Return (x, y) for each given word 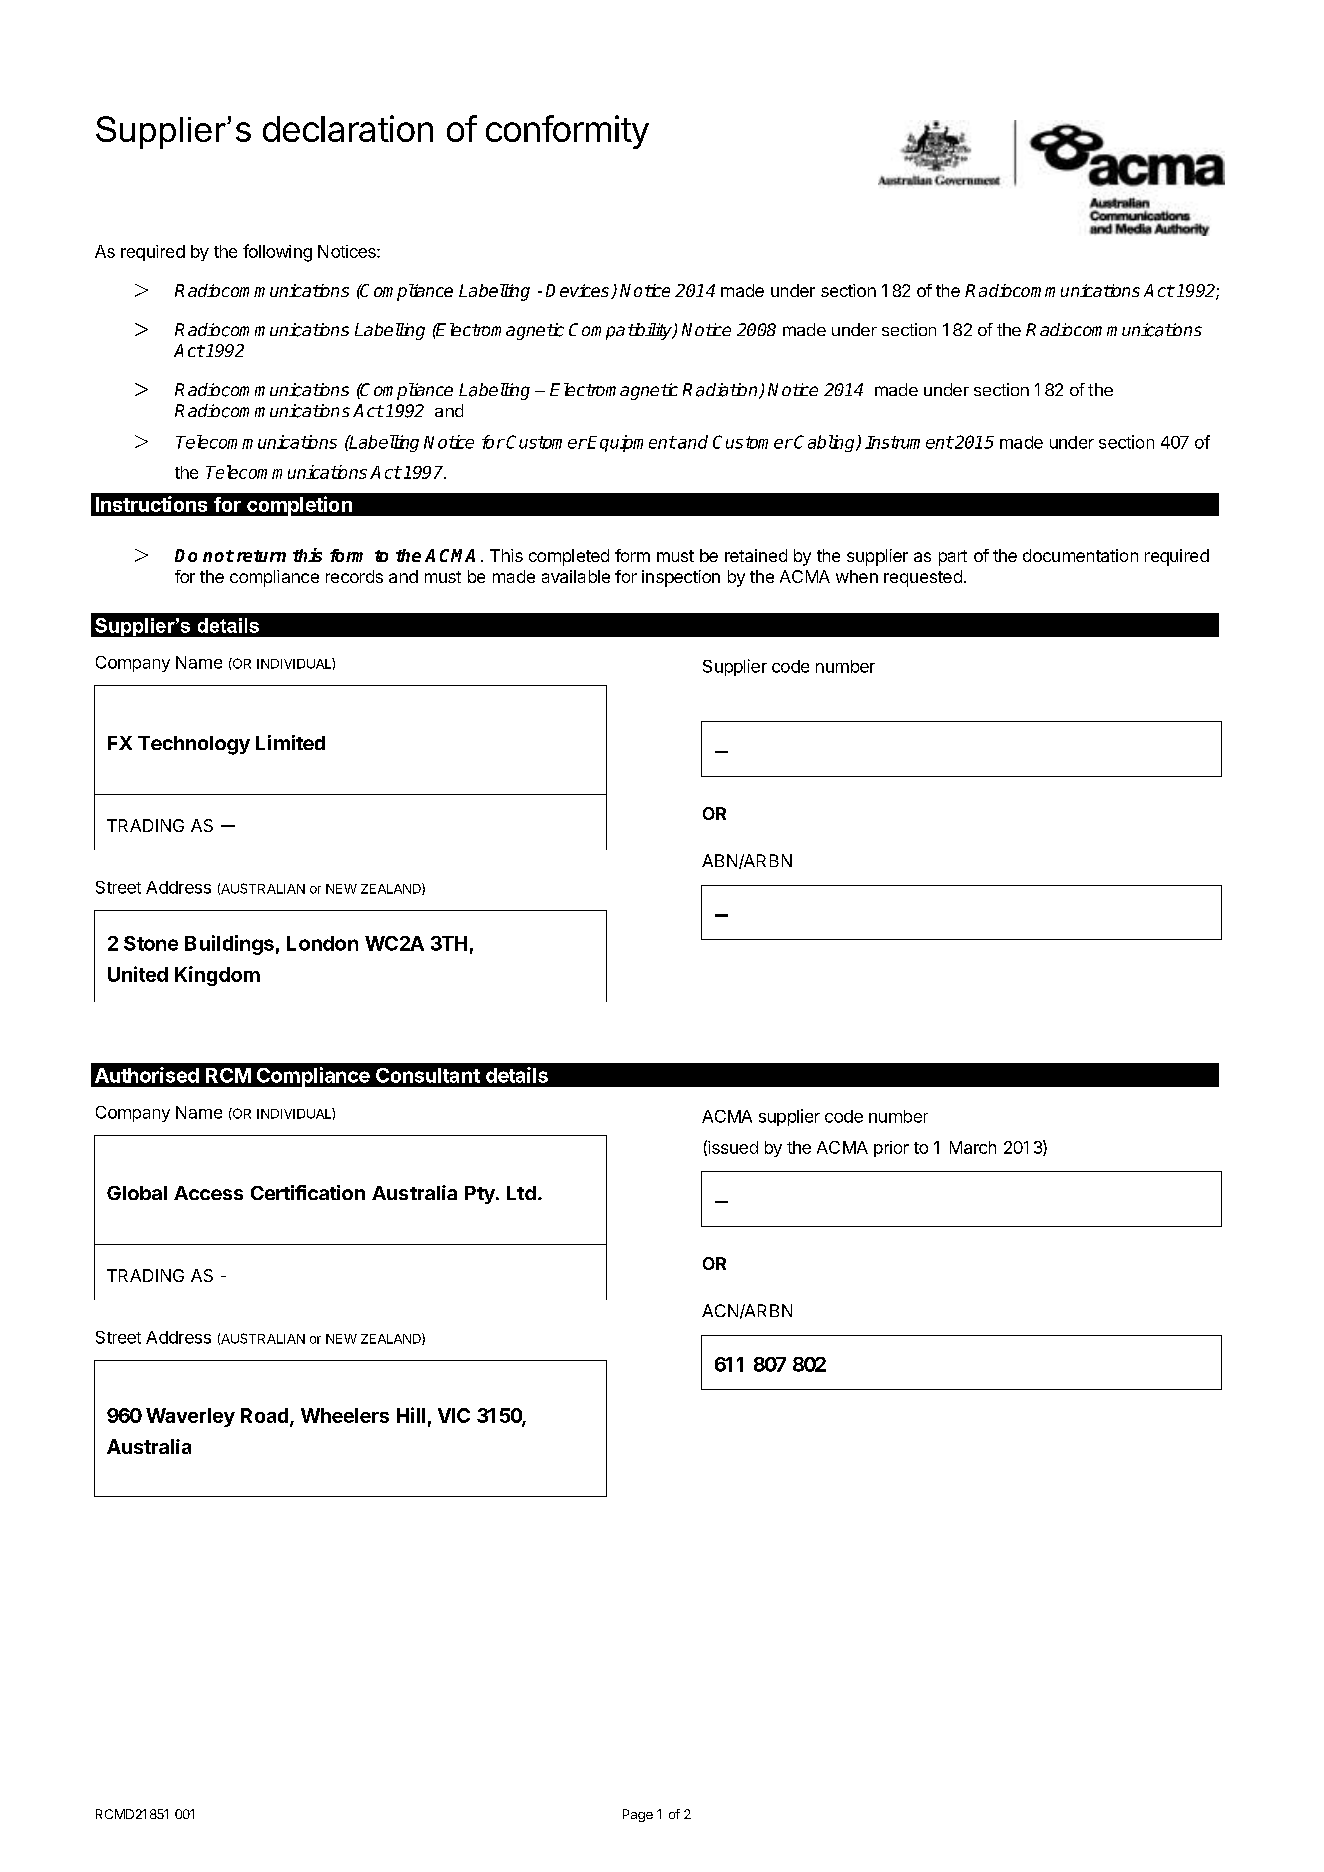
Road (266, 1417)
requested (923, 578)
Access (208, 1193)
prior (891, 1149)
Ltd (521, 1193)
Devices (579, 291)
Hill (411, 1415)
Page (638, 1815)
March (973, 1147)
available (576, 576)
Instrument (909, 442)
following (277, 253)
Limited (290, 742)
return (261, 556)
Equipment (631, 443)
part (953, 558)
